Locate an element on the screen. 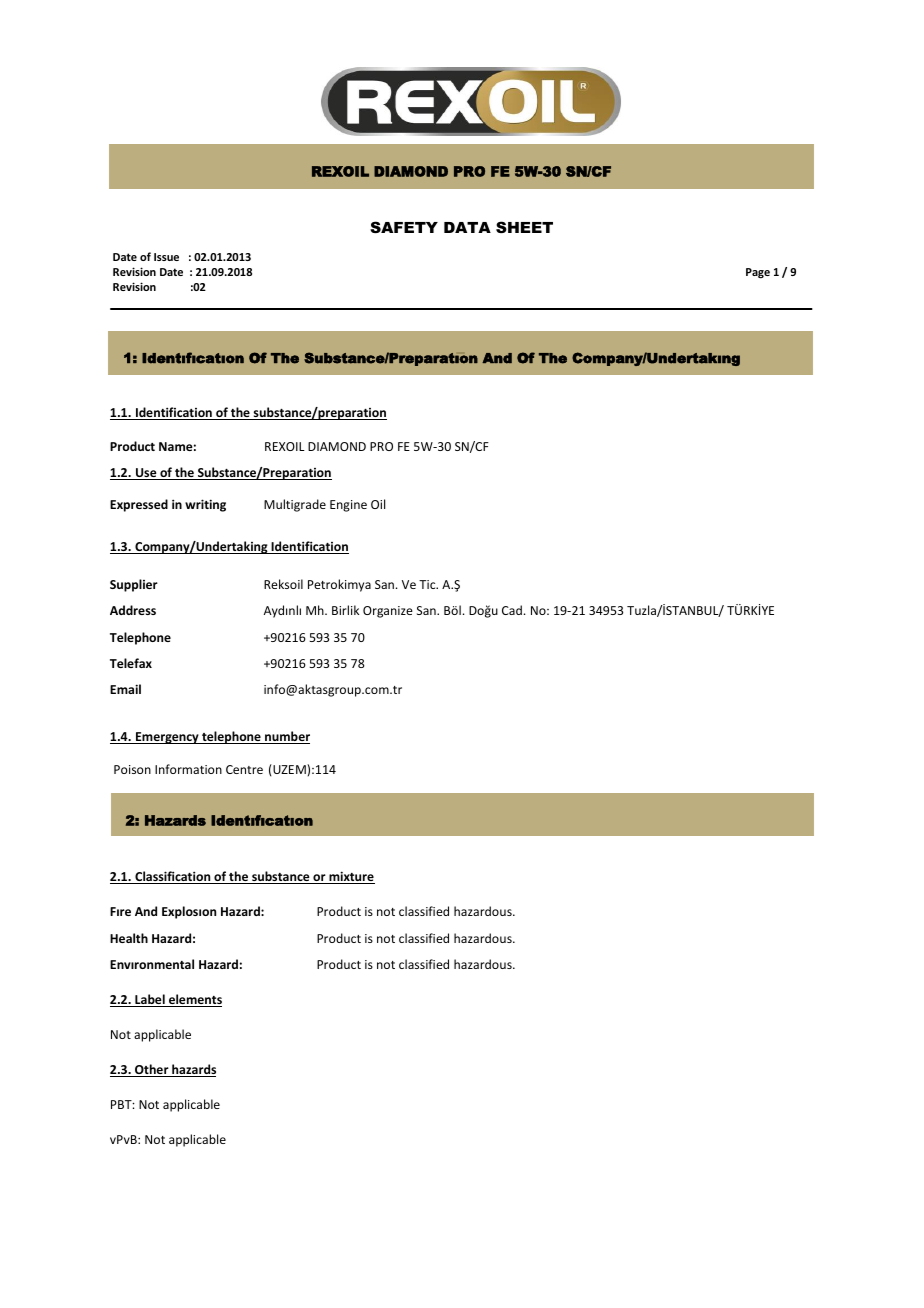 Image resolution: width=924 pixels, height=1308 pixels. Issue is located at coordinates (166, 257).
